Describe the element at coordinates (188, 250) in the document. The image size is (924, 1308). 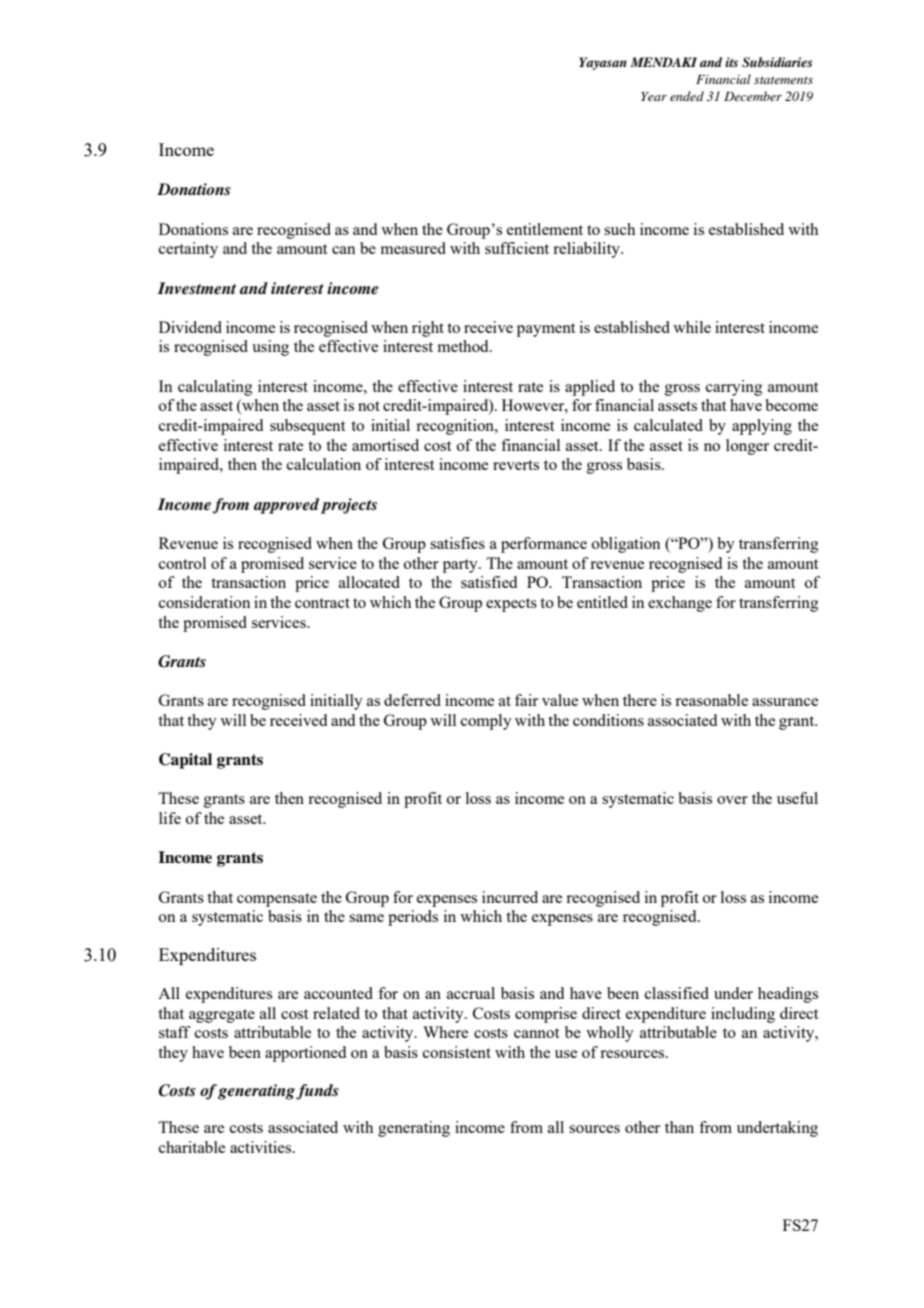
I see `certainty` at that location.
